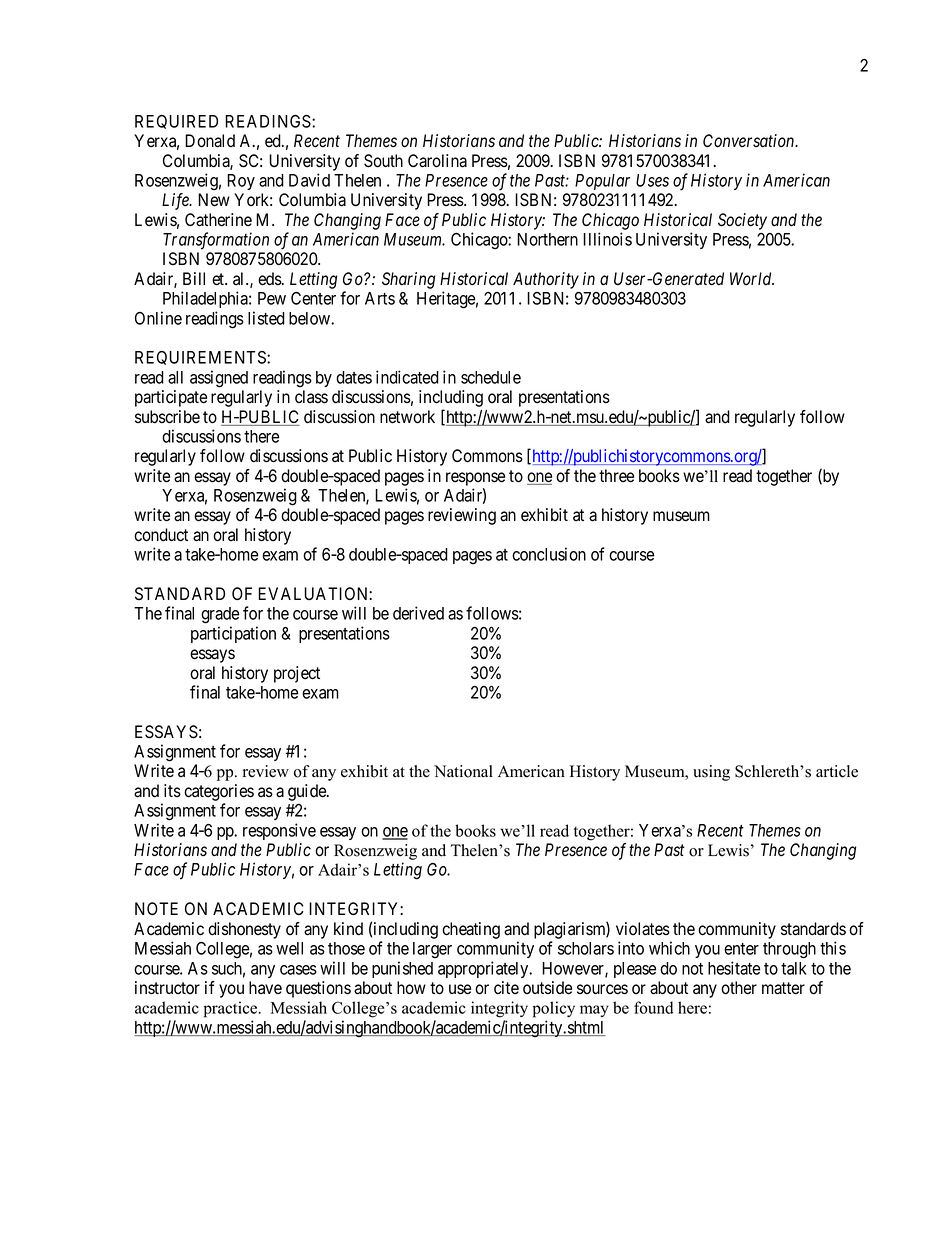 The width and height of the screenshot is (952, 1233). What do you see at coordinates (265, 988) in the screenshot?
I see `have` at bounding box center [265, 988].
